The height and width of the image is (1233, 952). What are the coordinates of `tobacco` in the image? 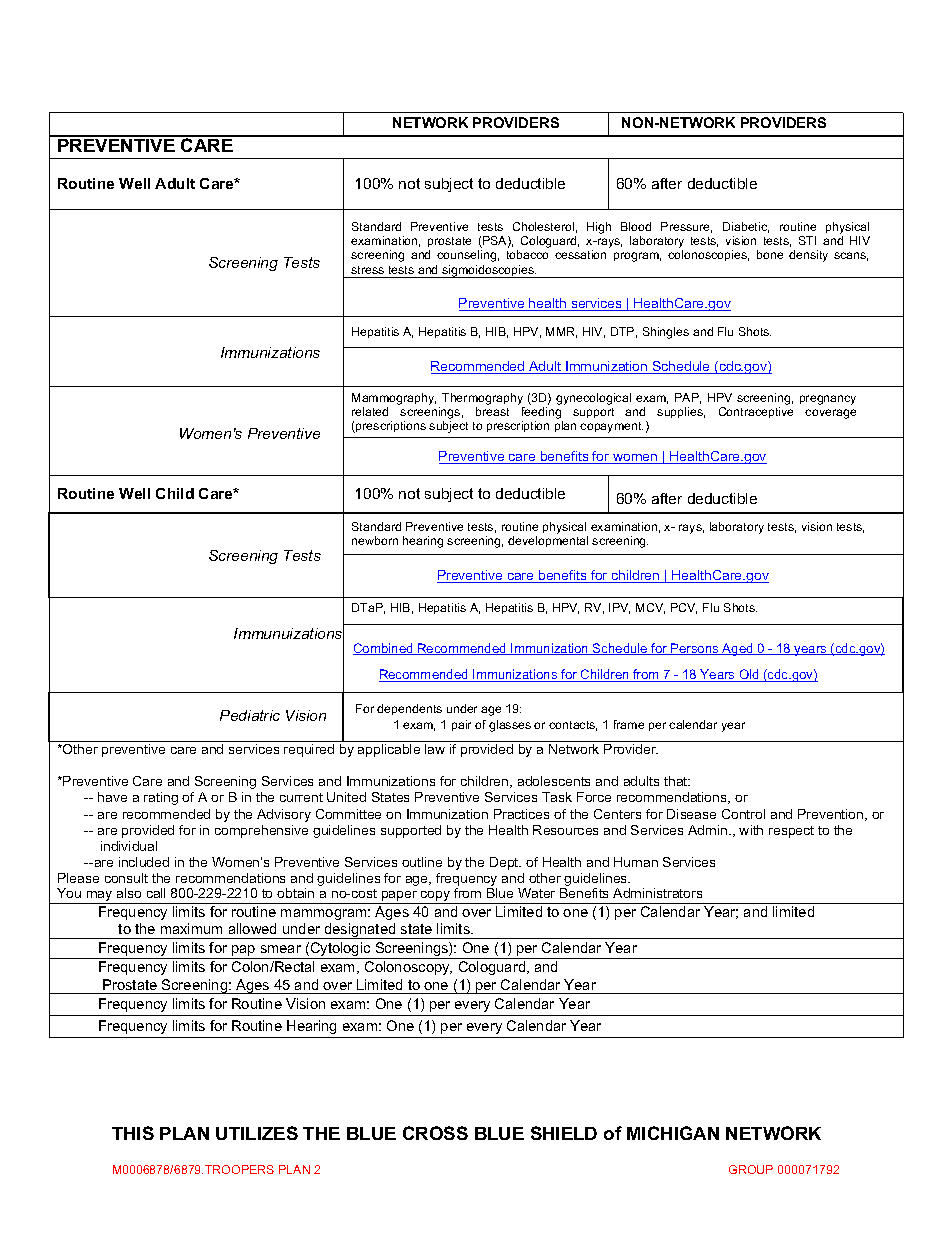 It's located at (527, 254).
